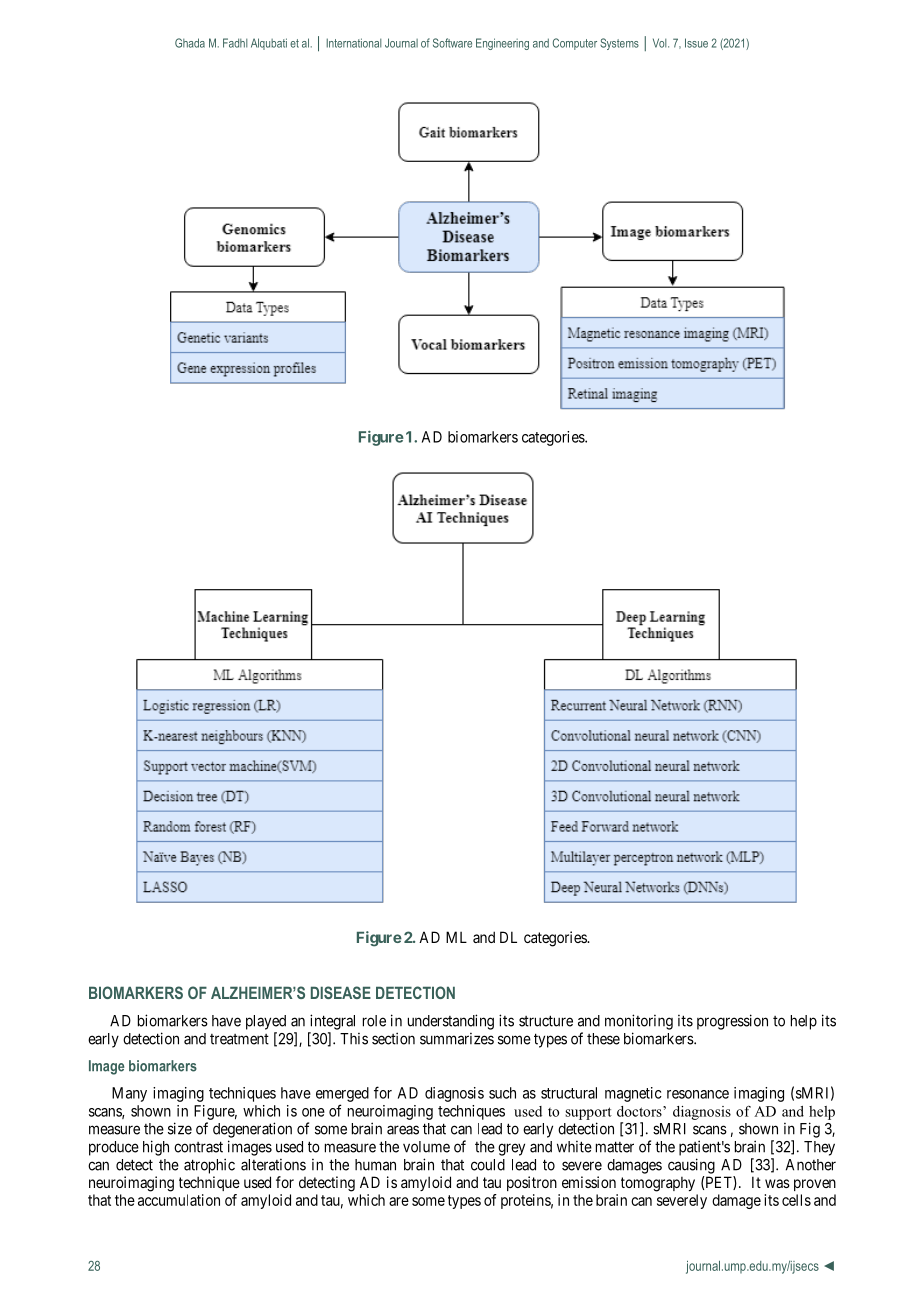 This page has width=924, height=1309. I want to click on Software, so click(452, 43).
